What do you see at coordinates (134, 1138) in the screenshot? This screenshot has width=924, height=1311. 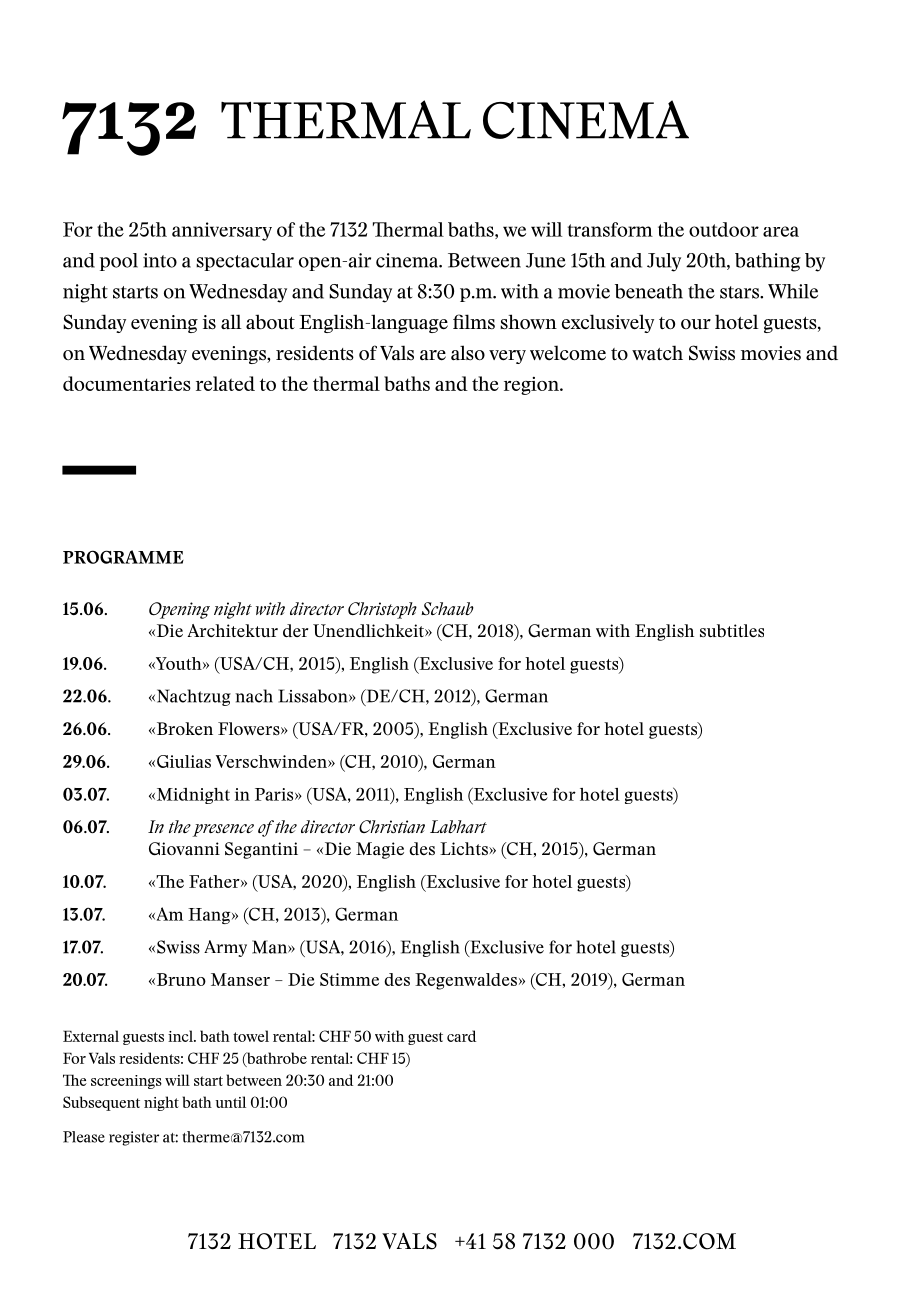 I see `register` at bounding box center [134, 1138].
